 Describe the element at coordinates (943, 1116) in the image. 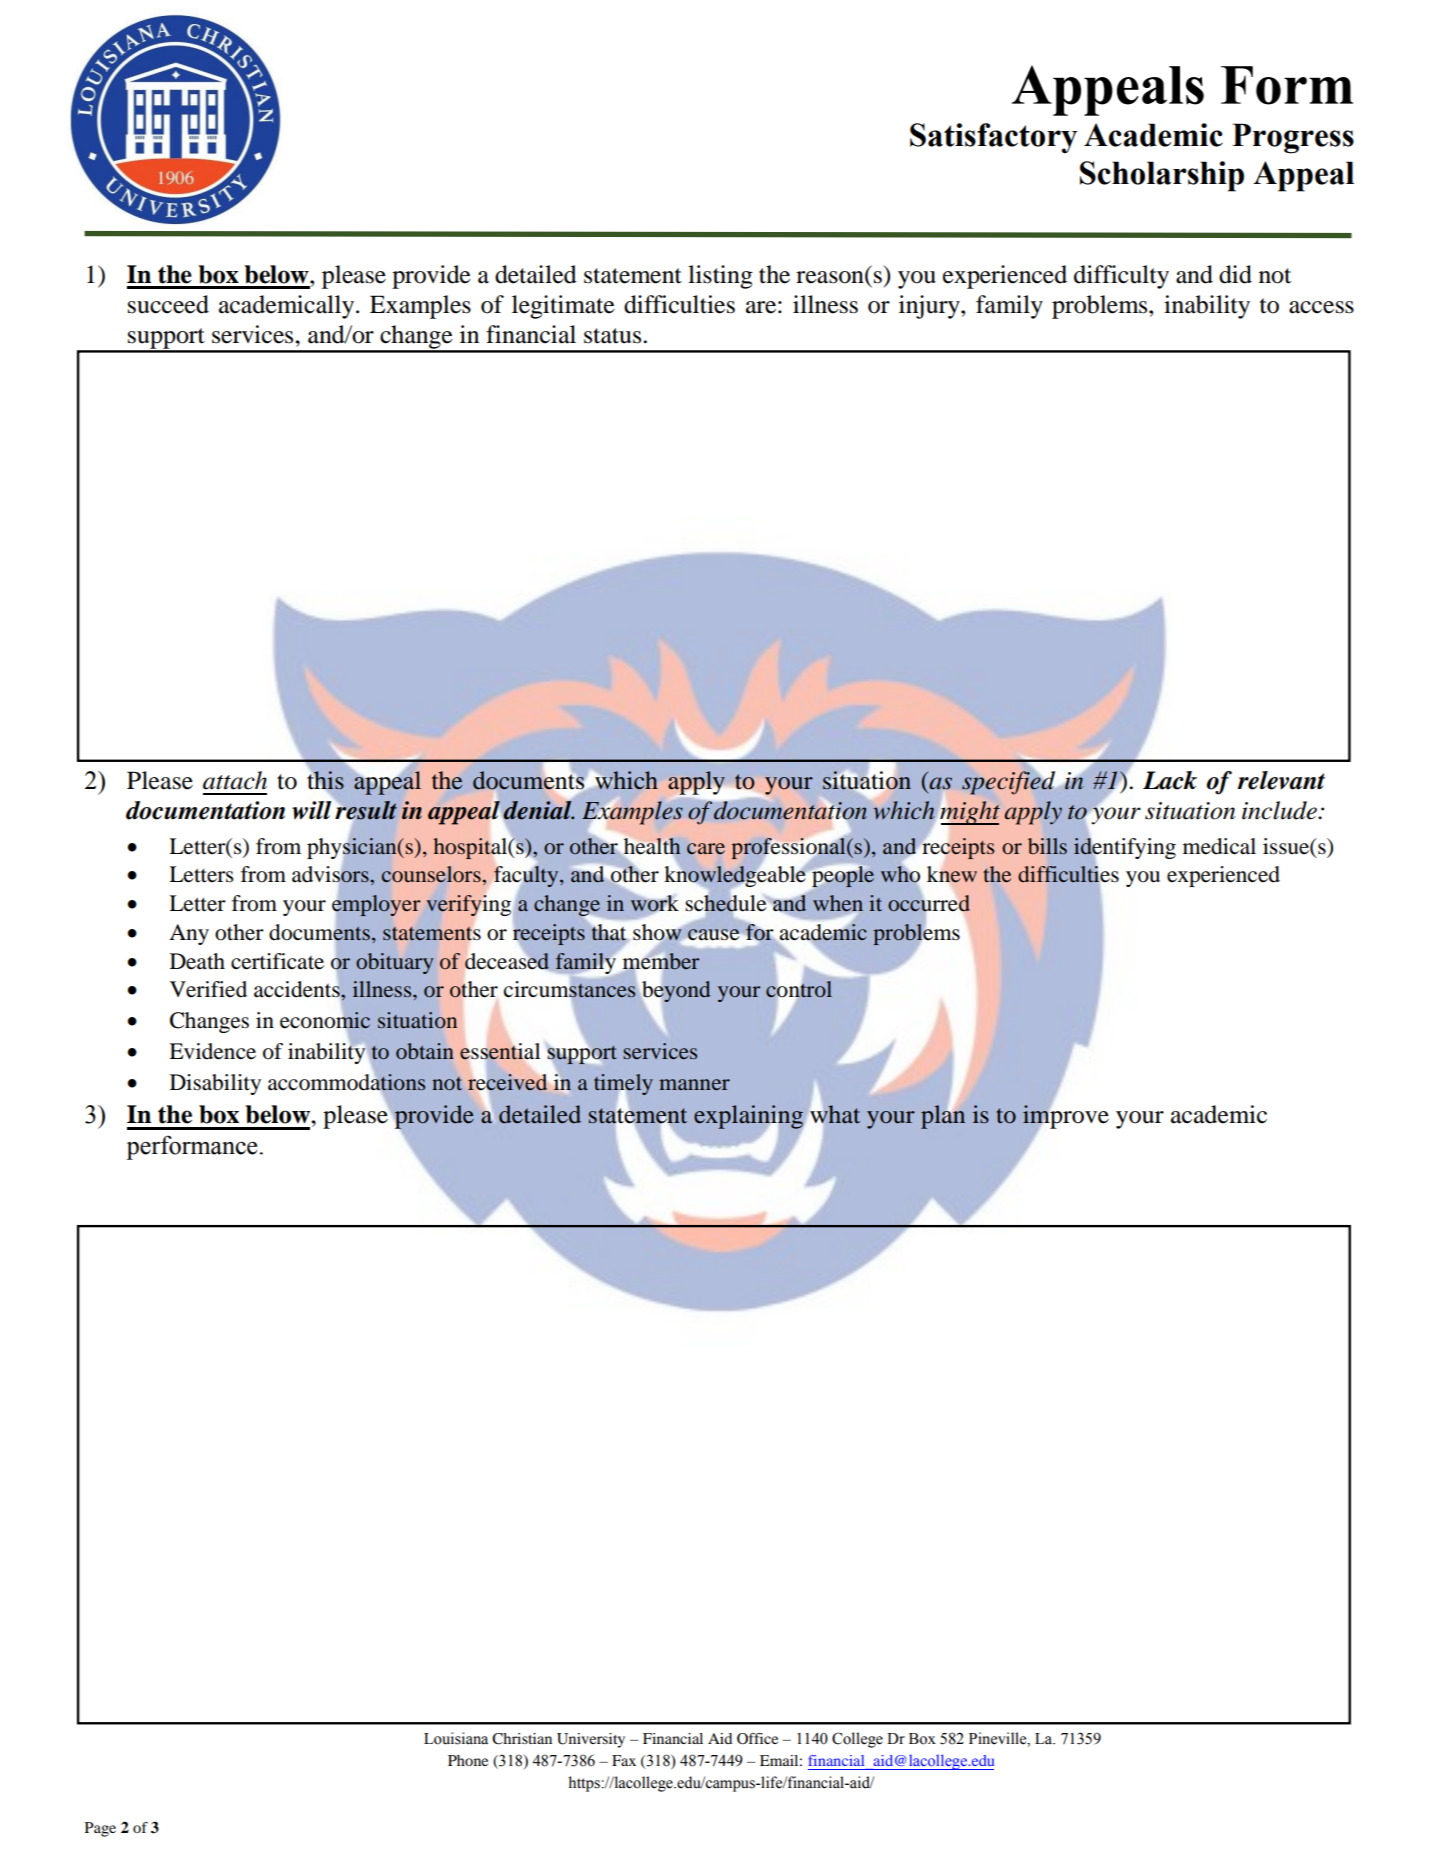

I see `plan` at that location.
